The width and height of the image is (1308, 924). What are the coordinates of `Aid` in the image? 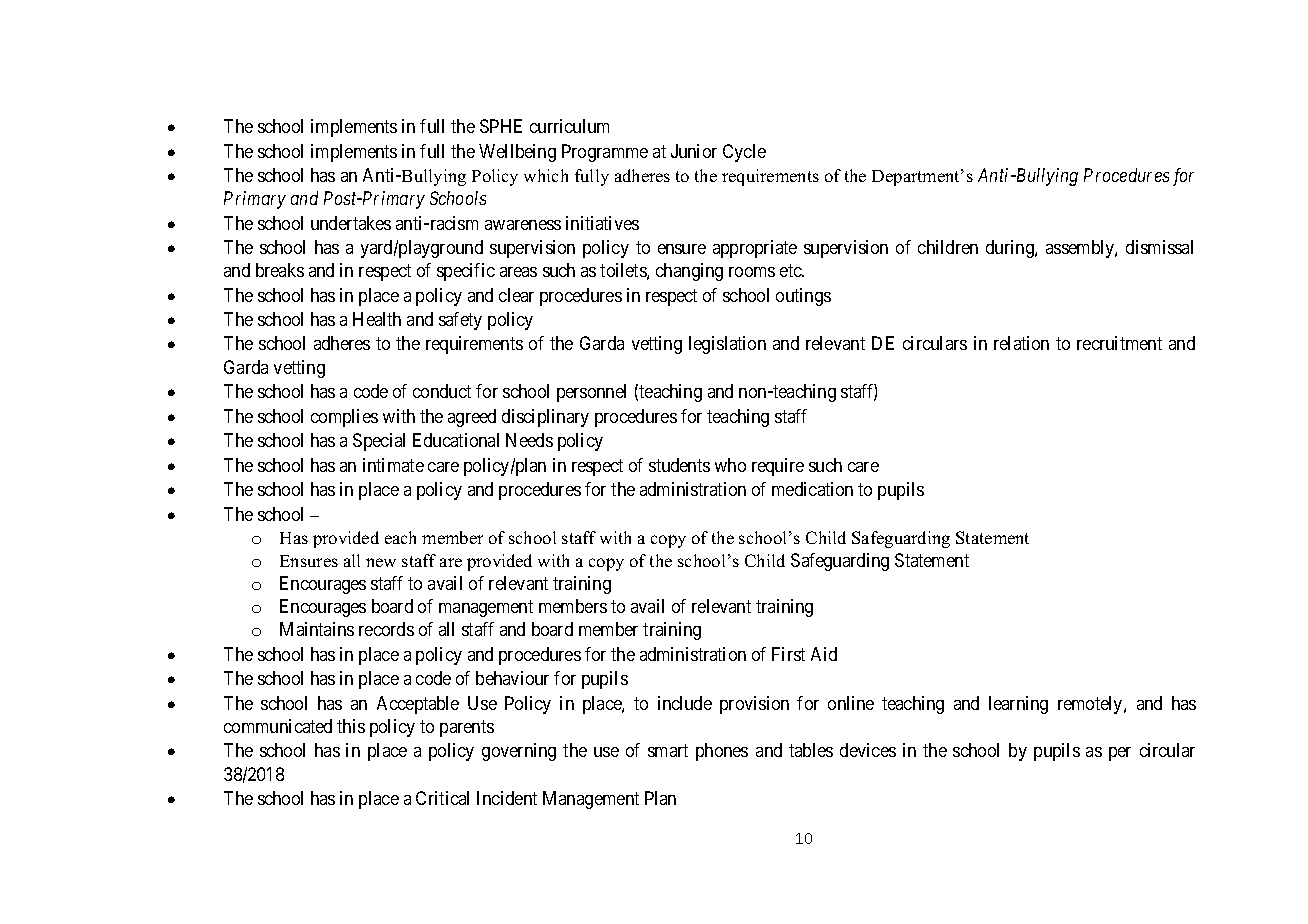 It's located at (824, 654).
